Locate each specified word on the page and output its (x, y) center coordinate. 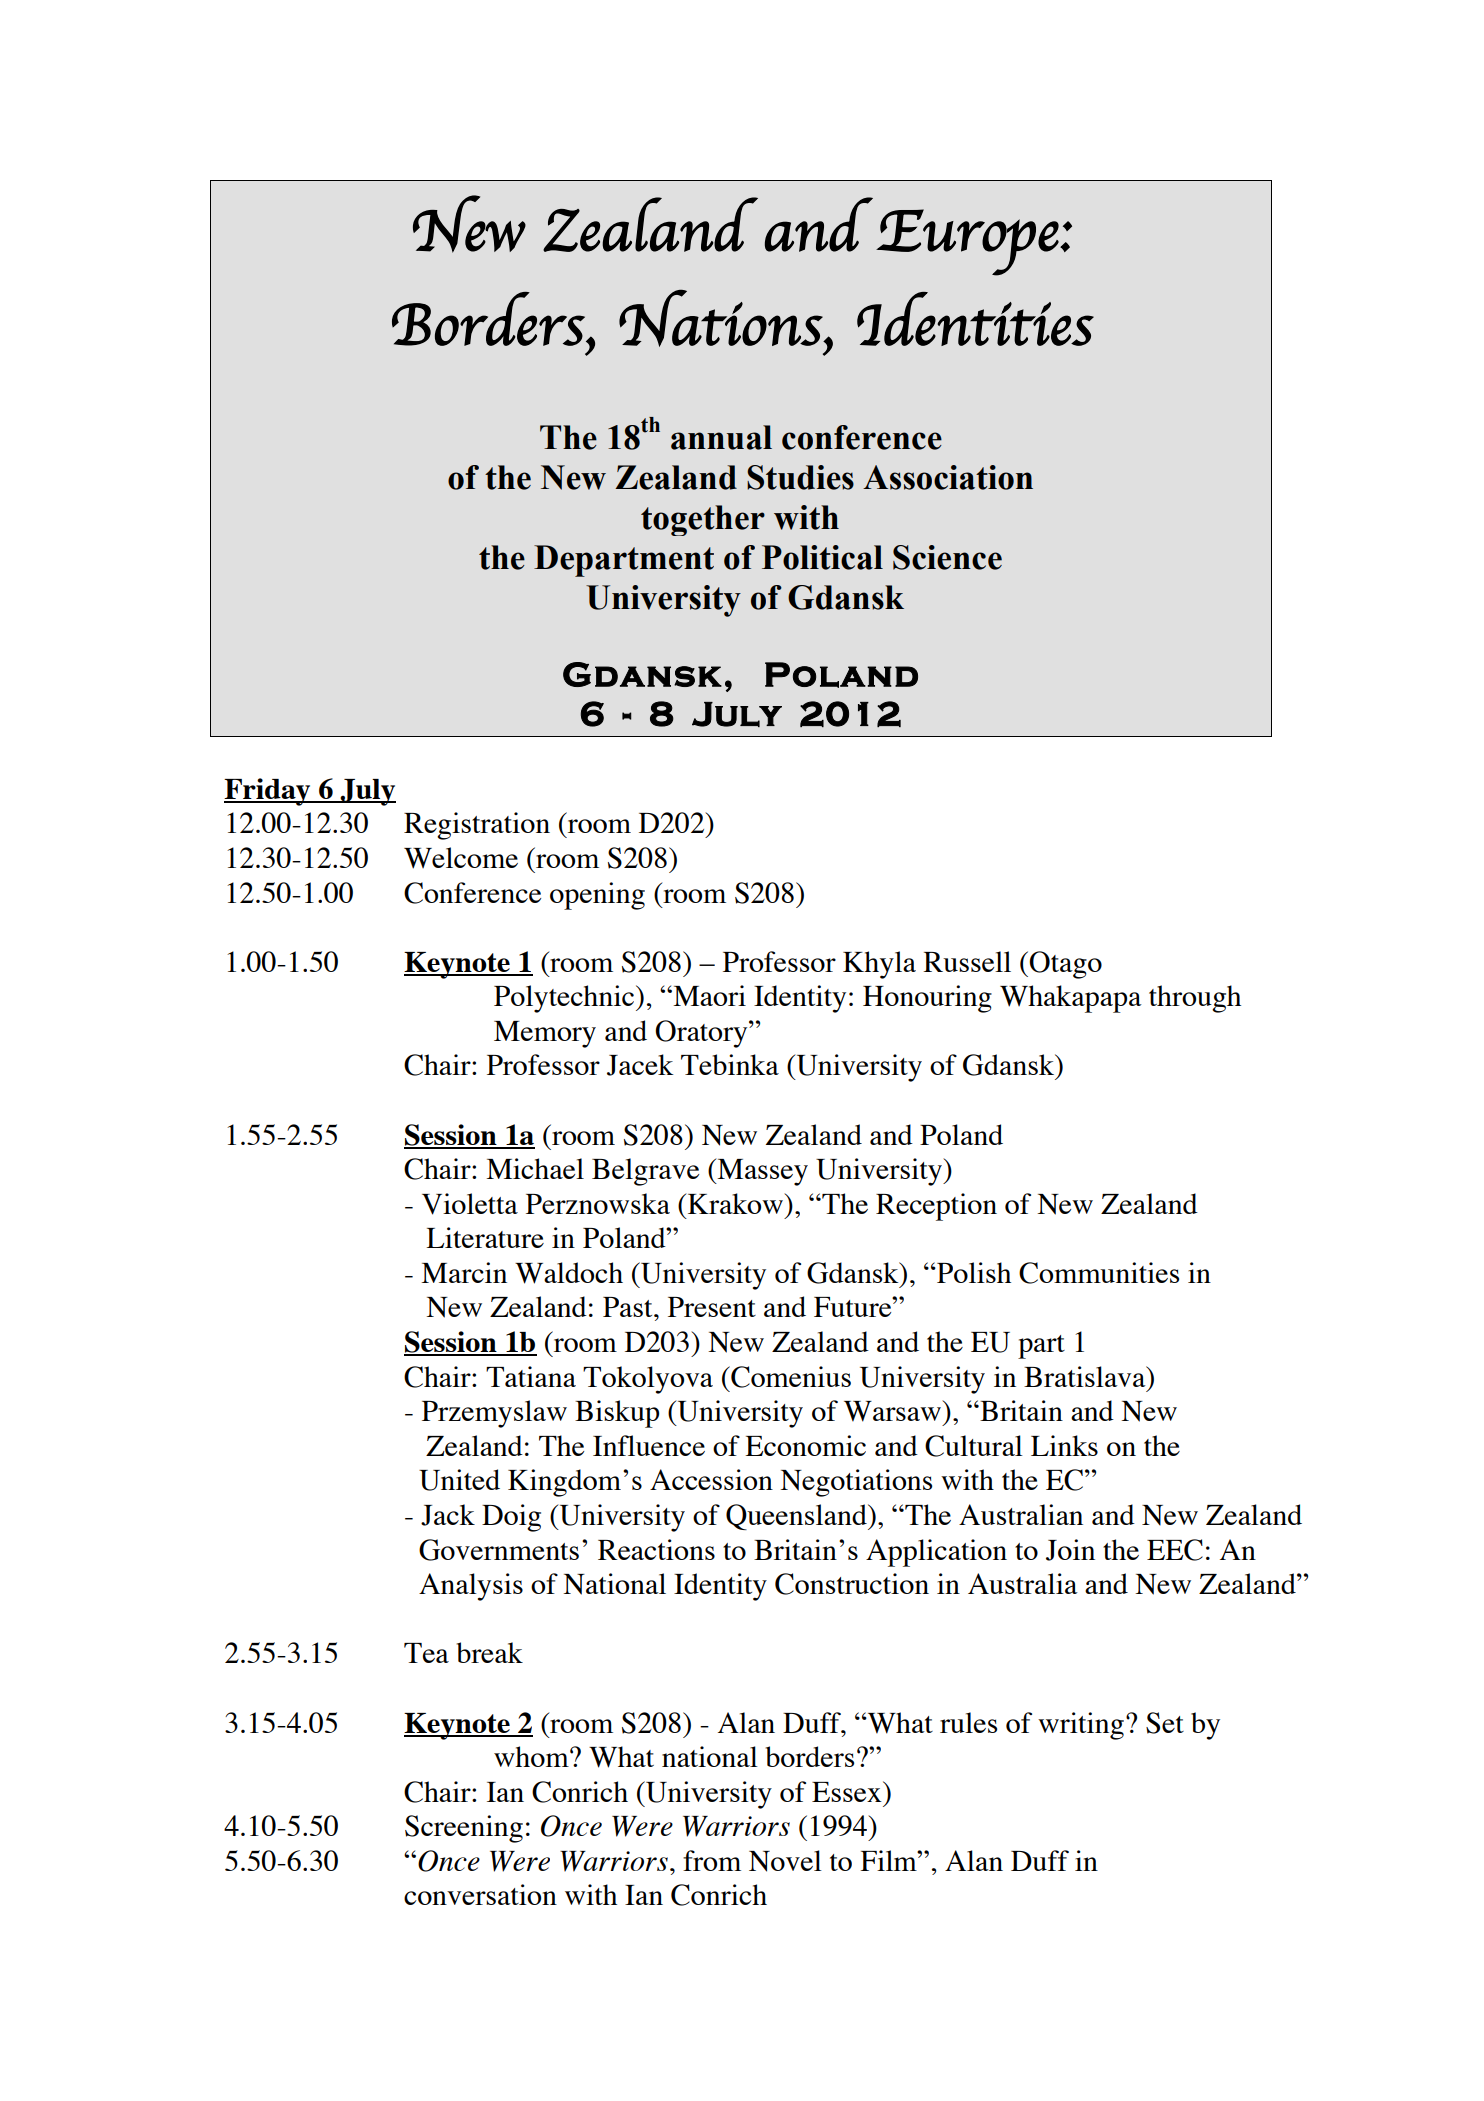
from (712, 1860)
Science (947, 557)
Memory (545, 1034)
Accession (711, 1479)
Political (822, 557)
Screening (464, 1829)
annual (721, 437)
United (459, 1480)
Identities (975, 319)
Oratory (702, 1034)
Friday (268, 792)
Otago (1065, 965)
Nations (721, 318)
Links (1064, 1445)
